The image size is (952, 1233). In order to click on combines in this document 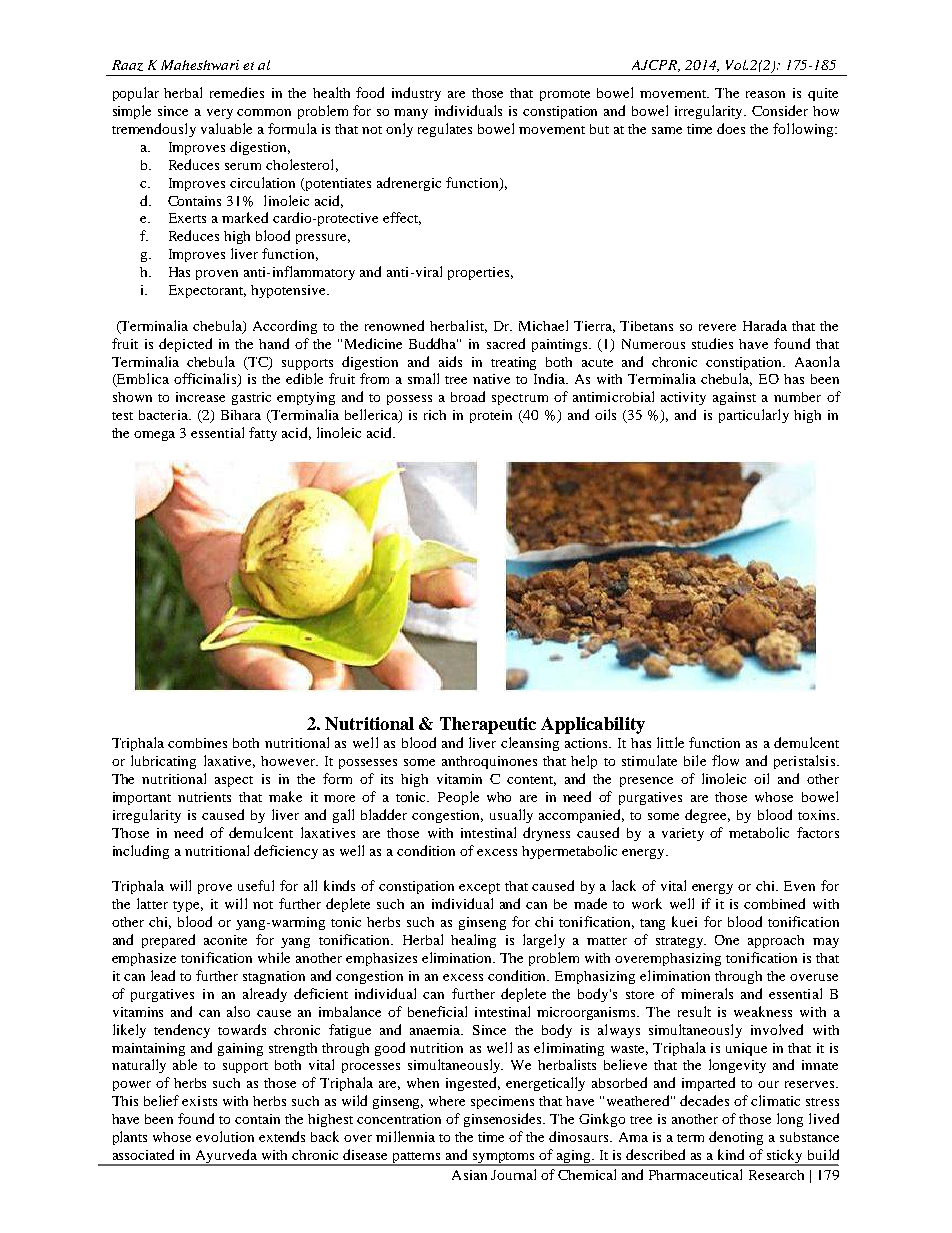, I will do `click(197, 743)`.
